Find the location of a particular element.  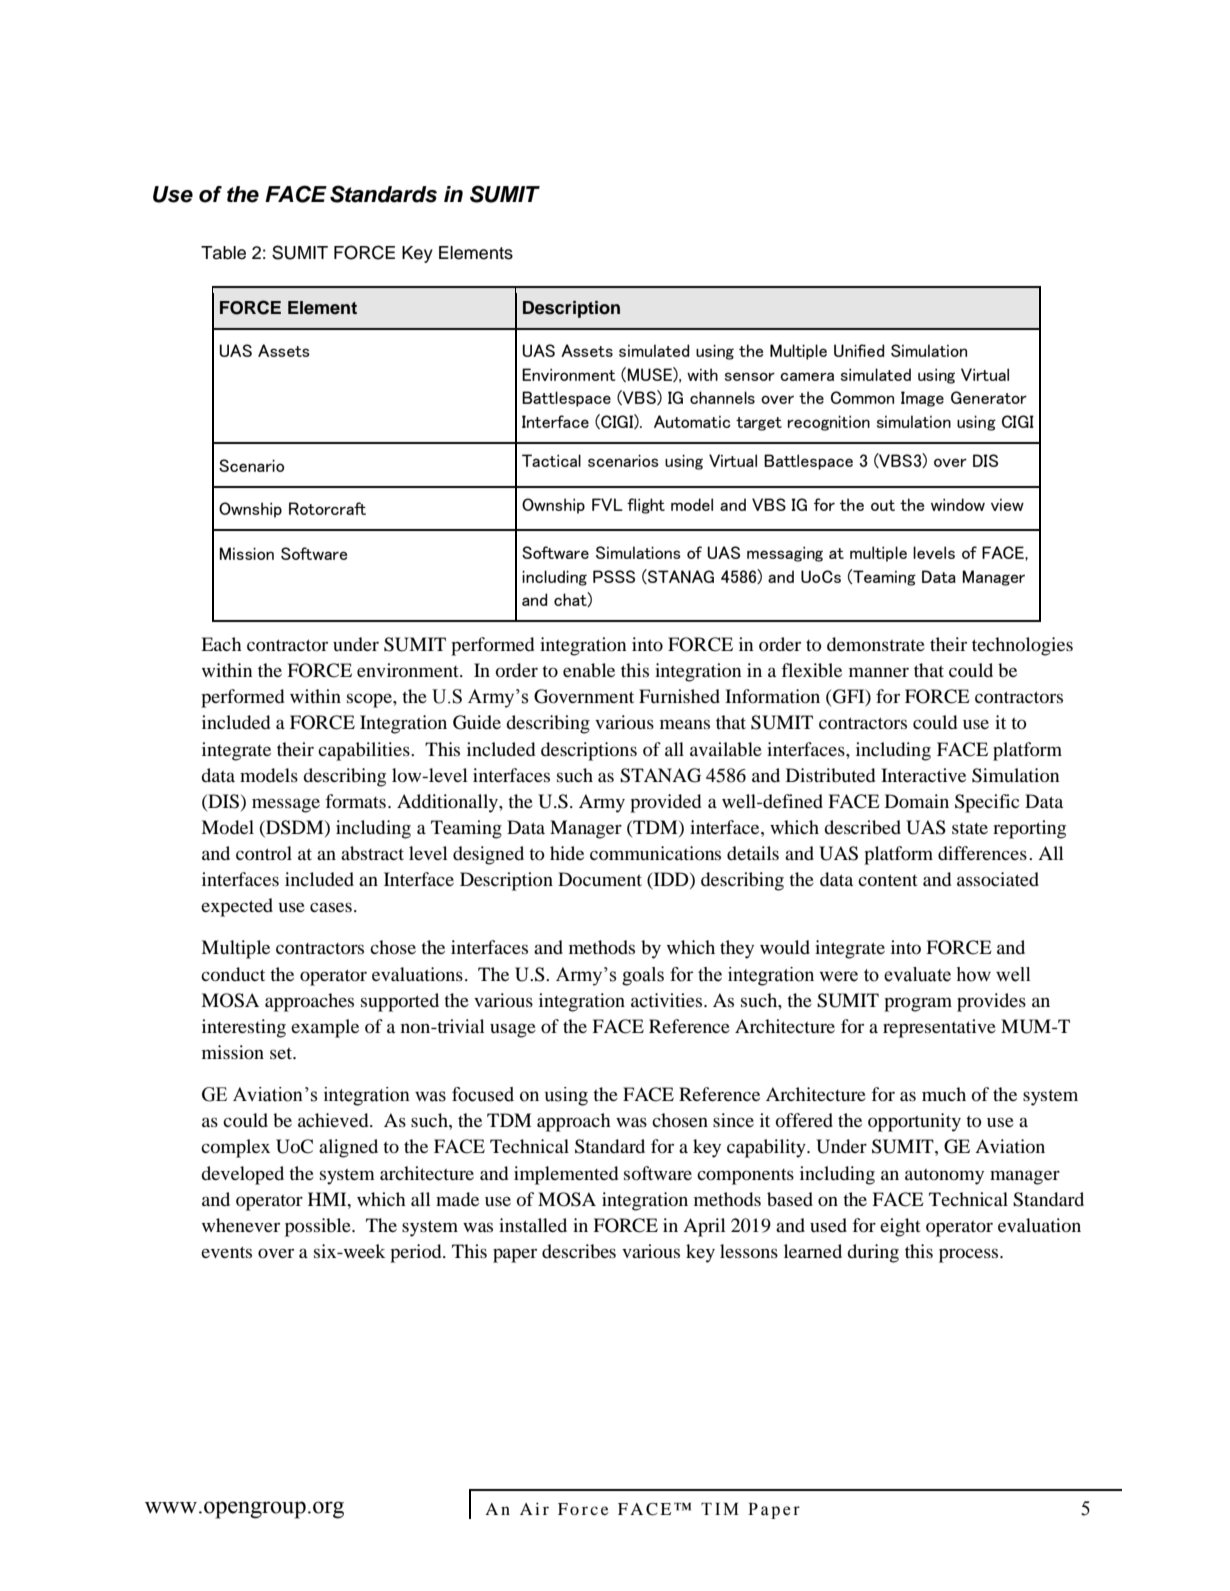

capabilities is located at coordinates (365, 751).
